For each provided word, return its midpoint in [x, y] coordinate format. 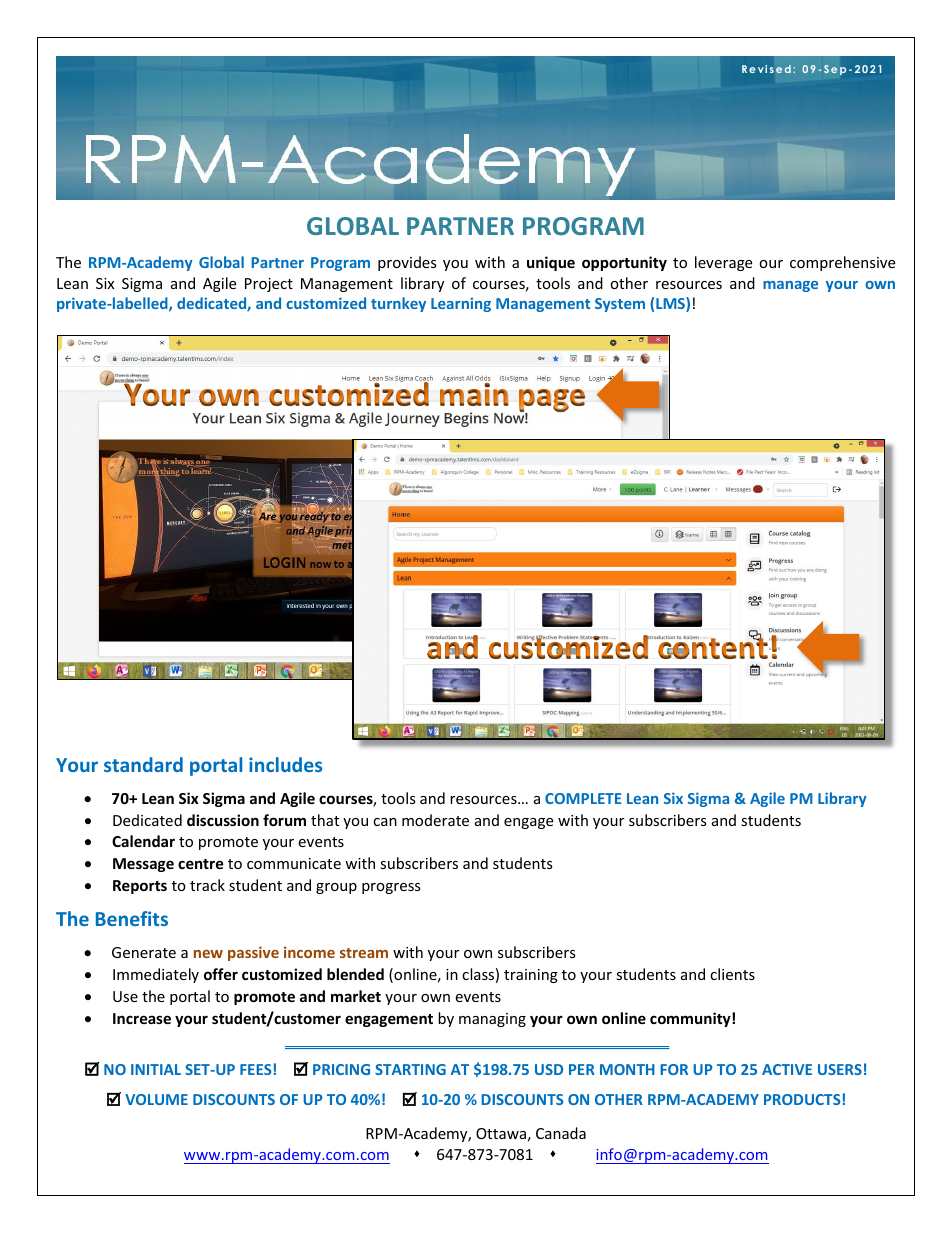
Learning [461, 304]
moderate [435, 820]
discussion [223, 820]
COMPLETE [583, 798]
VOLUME [156, 1099]
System [620, 305]
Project [269, 285]
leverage [723, 263]
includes [285, 764]
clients [732, 974]
